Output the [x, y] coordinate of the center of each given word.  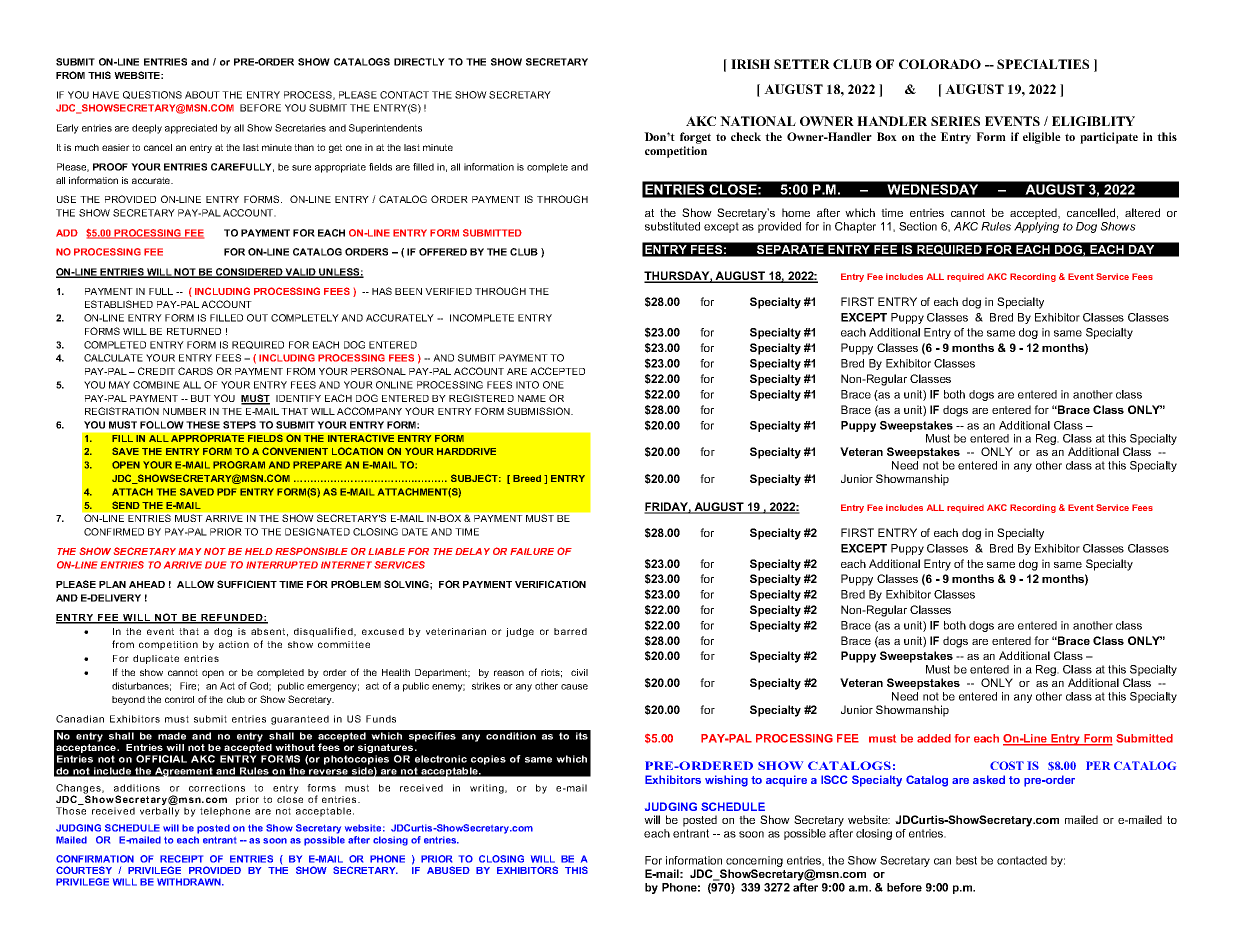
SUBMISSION [539, 411]
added [934, 738]
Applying [1036, 227]
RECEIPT [181, 859]
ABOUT [202, 95]
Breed [527, 478]
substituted [672, 226]
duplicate [156, 659]
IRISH [750, 64]
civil [579, 672]
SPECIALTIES [1043, 64]
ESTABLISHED [119, 304]
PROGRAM [239, 465]
